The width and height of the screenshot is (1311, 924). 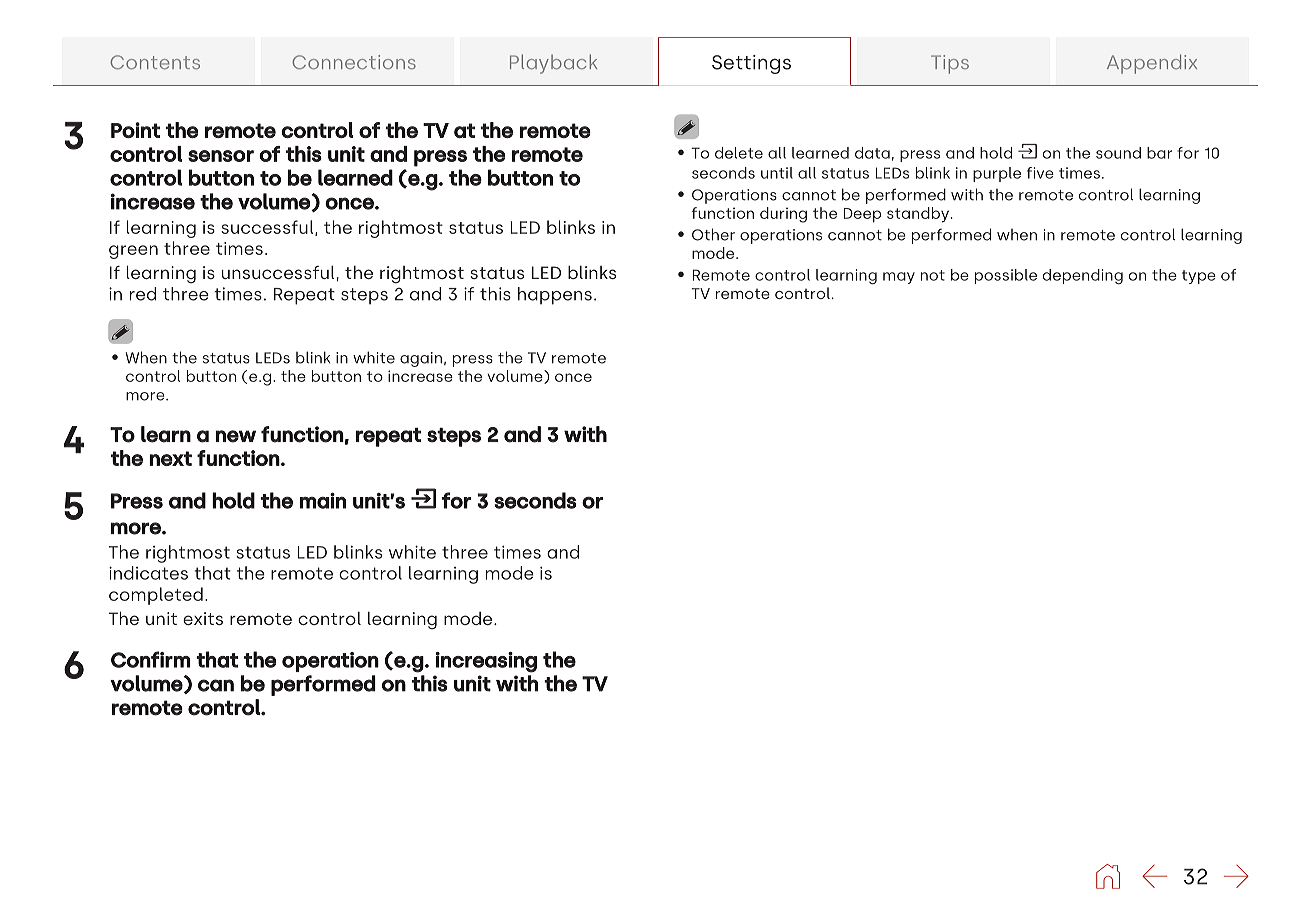 I want to click on Other, so click(x=713, y=234).
